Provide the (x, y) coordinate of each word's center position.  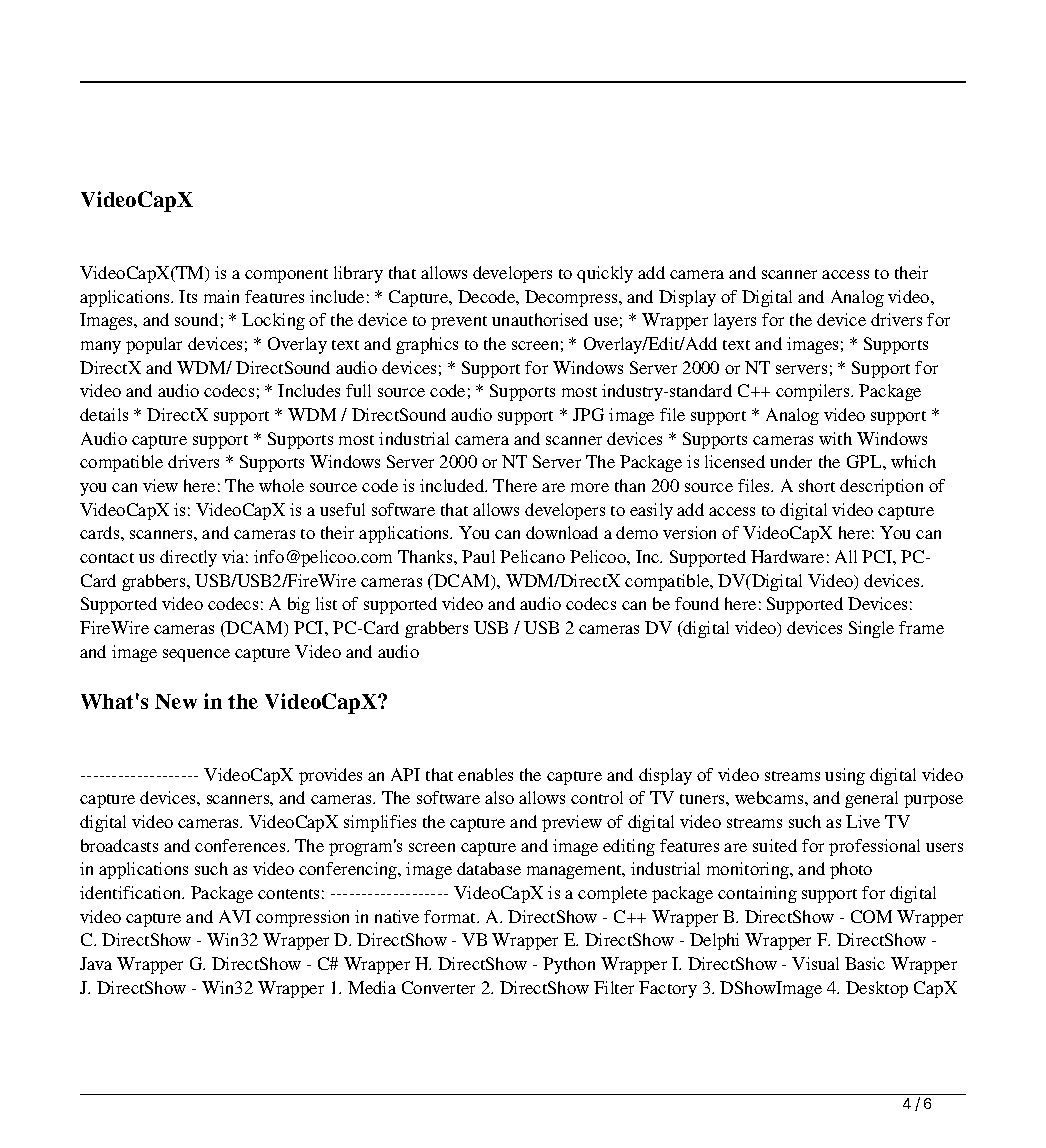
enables (485, 774)
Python (569, 965)
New (176, 701)
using (845, 776)
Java (96, 963)
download (562, 532)
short (817, 485)
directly (188, 558)
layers (735, 321)
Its (188, 296)
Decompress (572, 298)
